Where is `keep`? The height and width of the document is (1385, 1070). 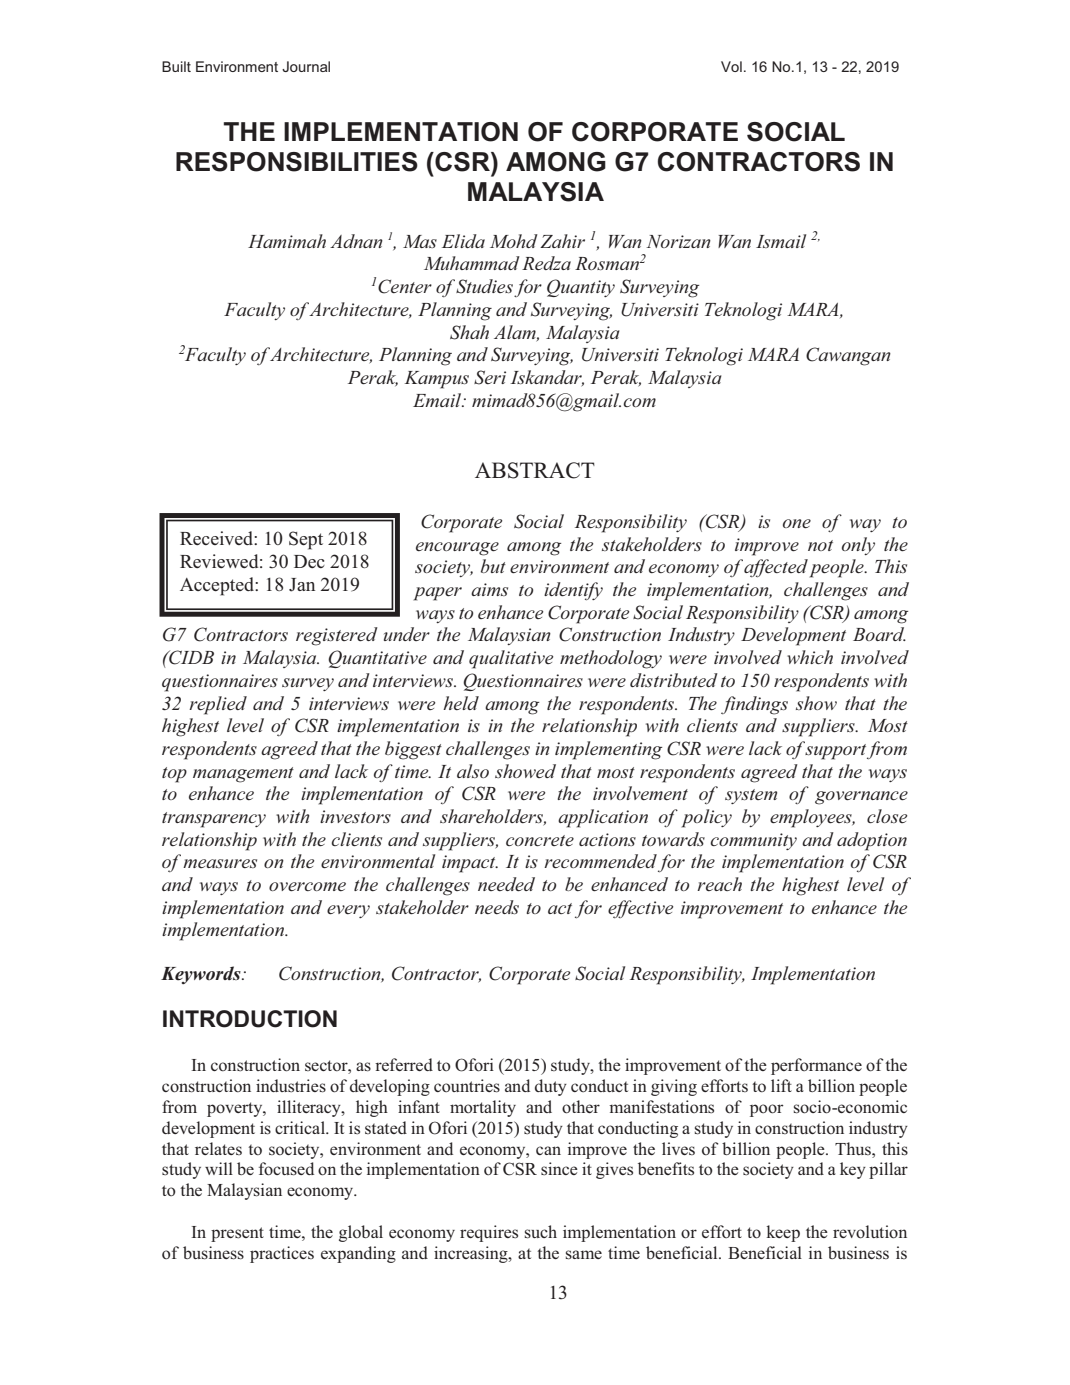 keep is located at coordinates (783, 1233).
